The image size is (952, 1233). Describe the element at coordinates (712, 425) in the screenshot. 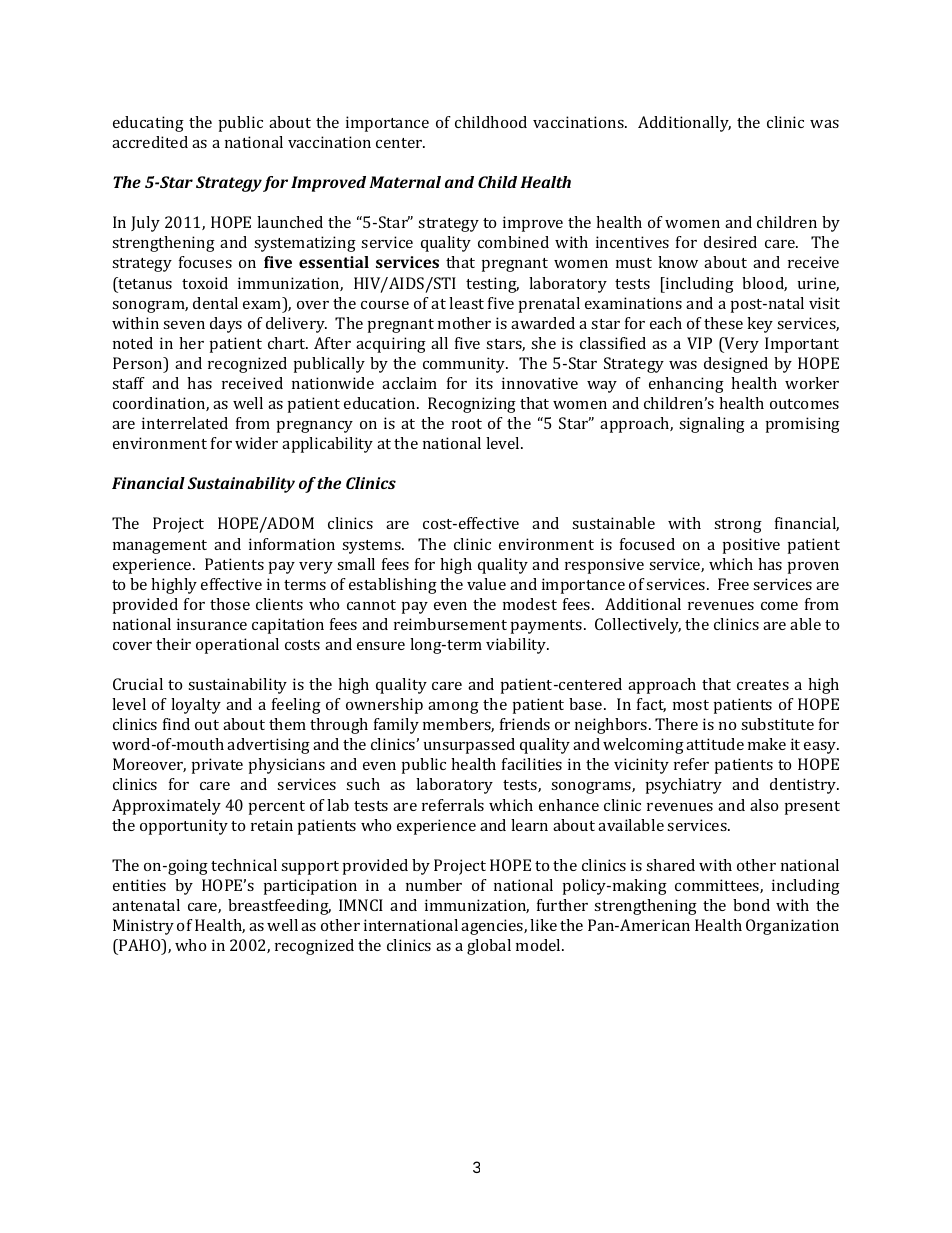

I see `signaling` at that location.
